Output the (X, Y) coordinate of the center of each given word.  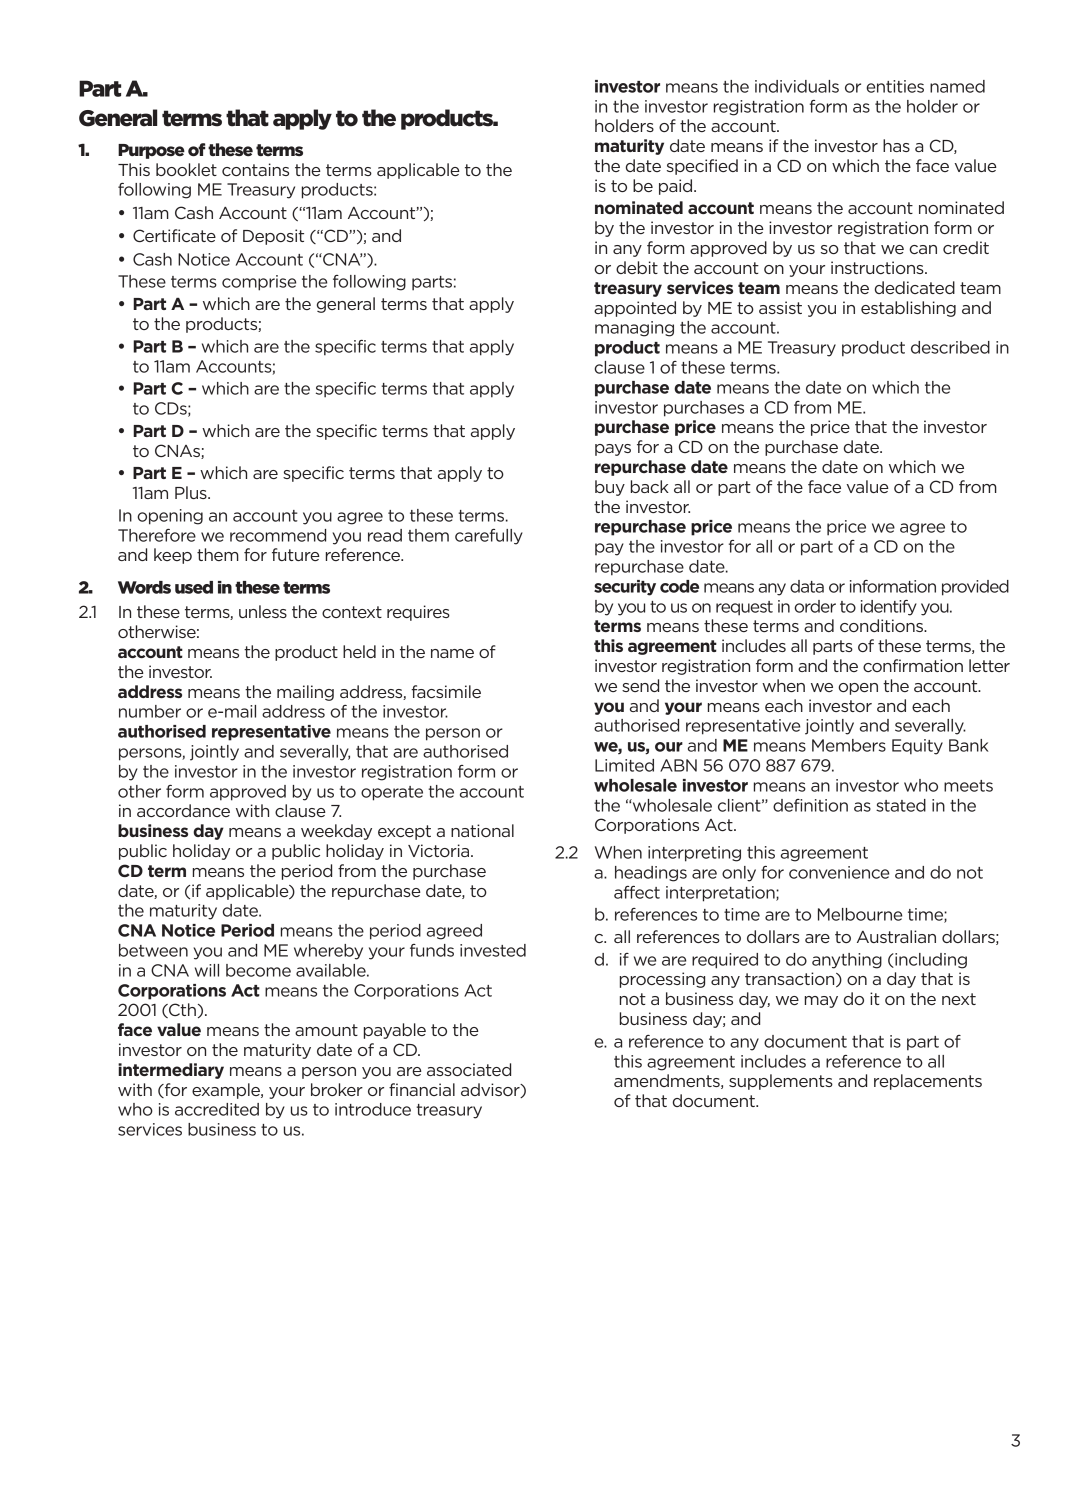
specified (702, 167)
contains (255, 169)
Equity (917, 747)
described (950, 347)
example (227, 1091)
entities (895, 86)
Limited (624, 765)
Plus (192, 492)
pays (613, 450)
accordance (183, 810)
